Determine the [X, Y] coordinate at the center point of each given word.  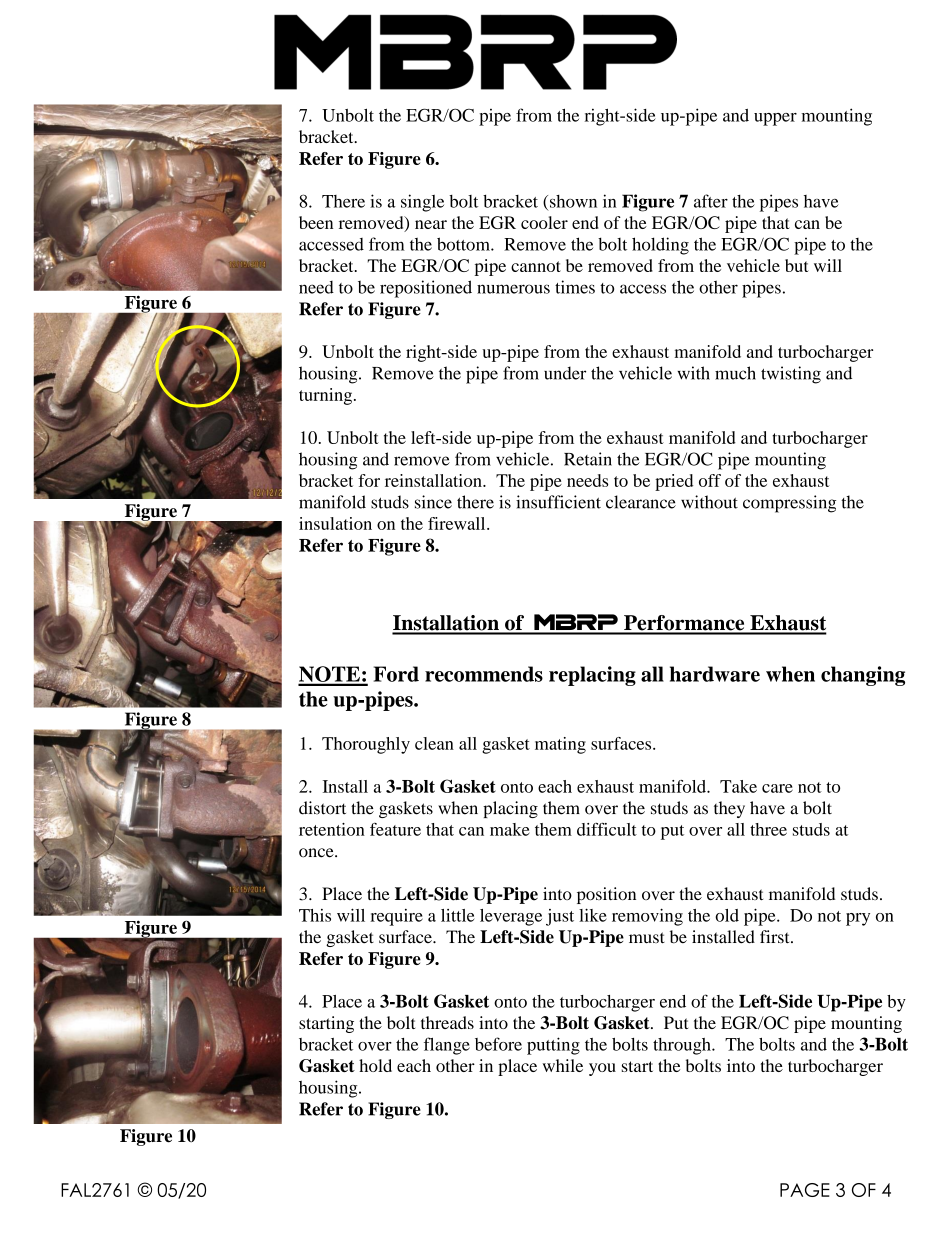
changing [863, 676]
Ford [396, 674]
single [422, 203]
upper [775, 119]
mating [560, 745]
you [602, 1069]
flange [447, 1046]
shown [573, 201]
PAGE [805, 1190]
